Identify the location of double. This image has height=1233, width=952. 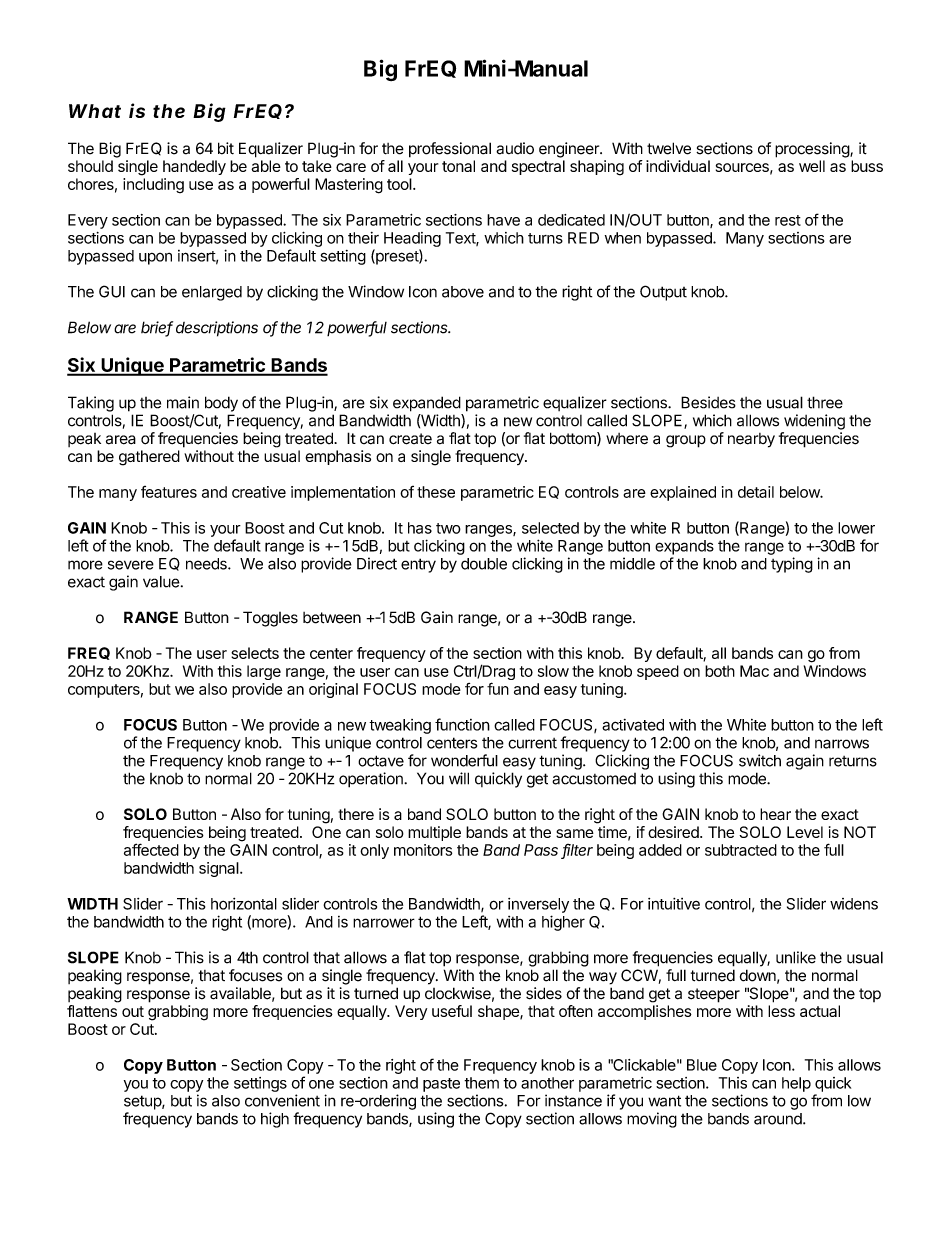
(484, 564).
